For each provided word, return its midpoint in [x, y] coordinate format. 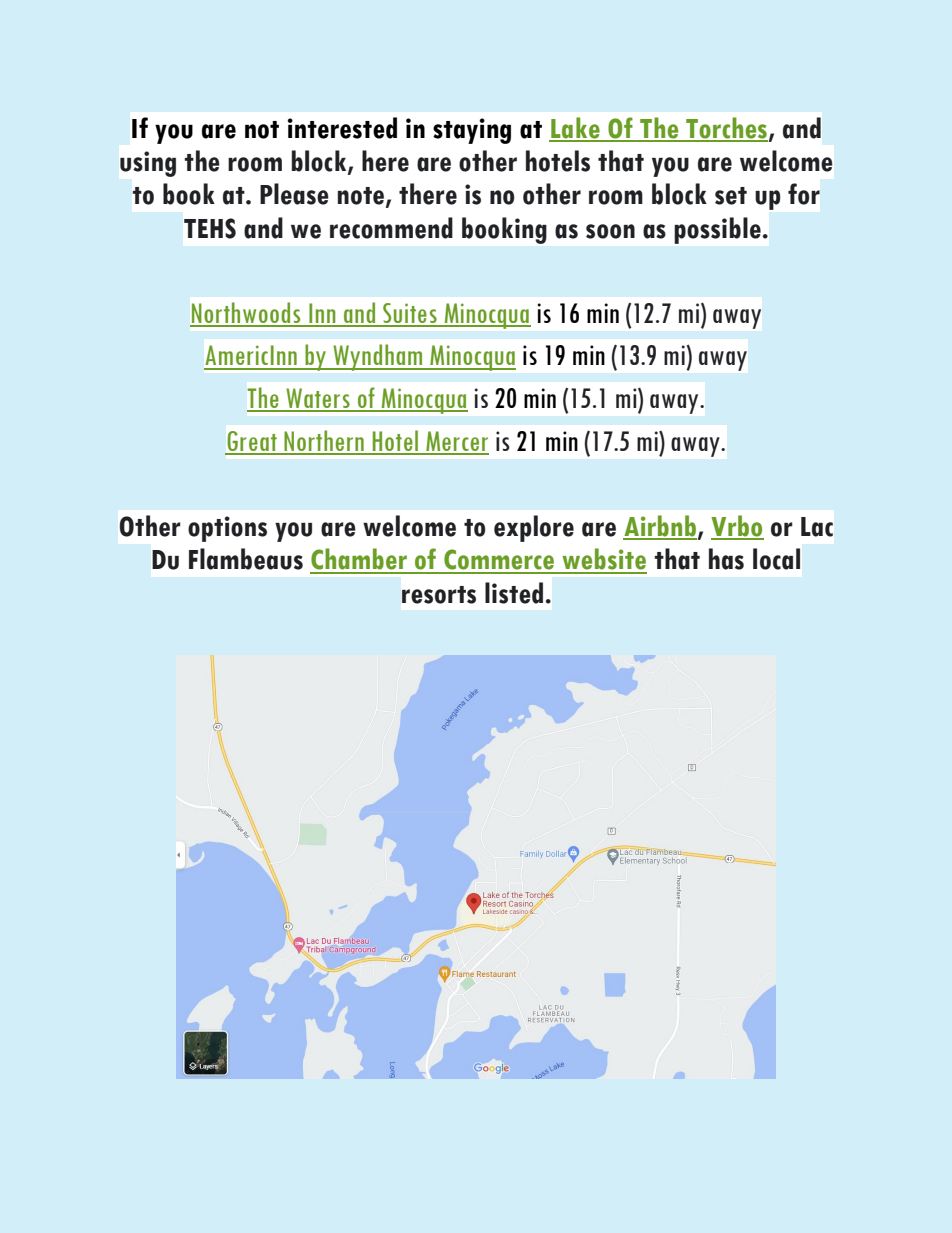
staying [472, 131]
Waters [318, 399]
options [227, 529]
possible [718, 230]
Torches [726, 129]
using [148, 164]
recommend [391, 228]
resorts [439, 595]
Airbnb [660, 527]
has [726, 559]
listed [514, 593]
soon [610, 231]
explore [534, 528]
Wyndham [378, 357]
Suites [410, 314]
